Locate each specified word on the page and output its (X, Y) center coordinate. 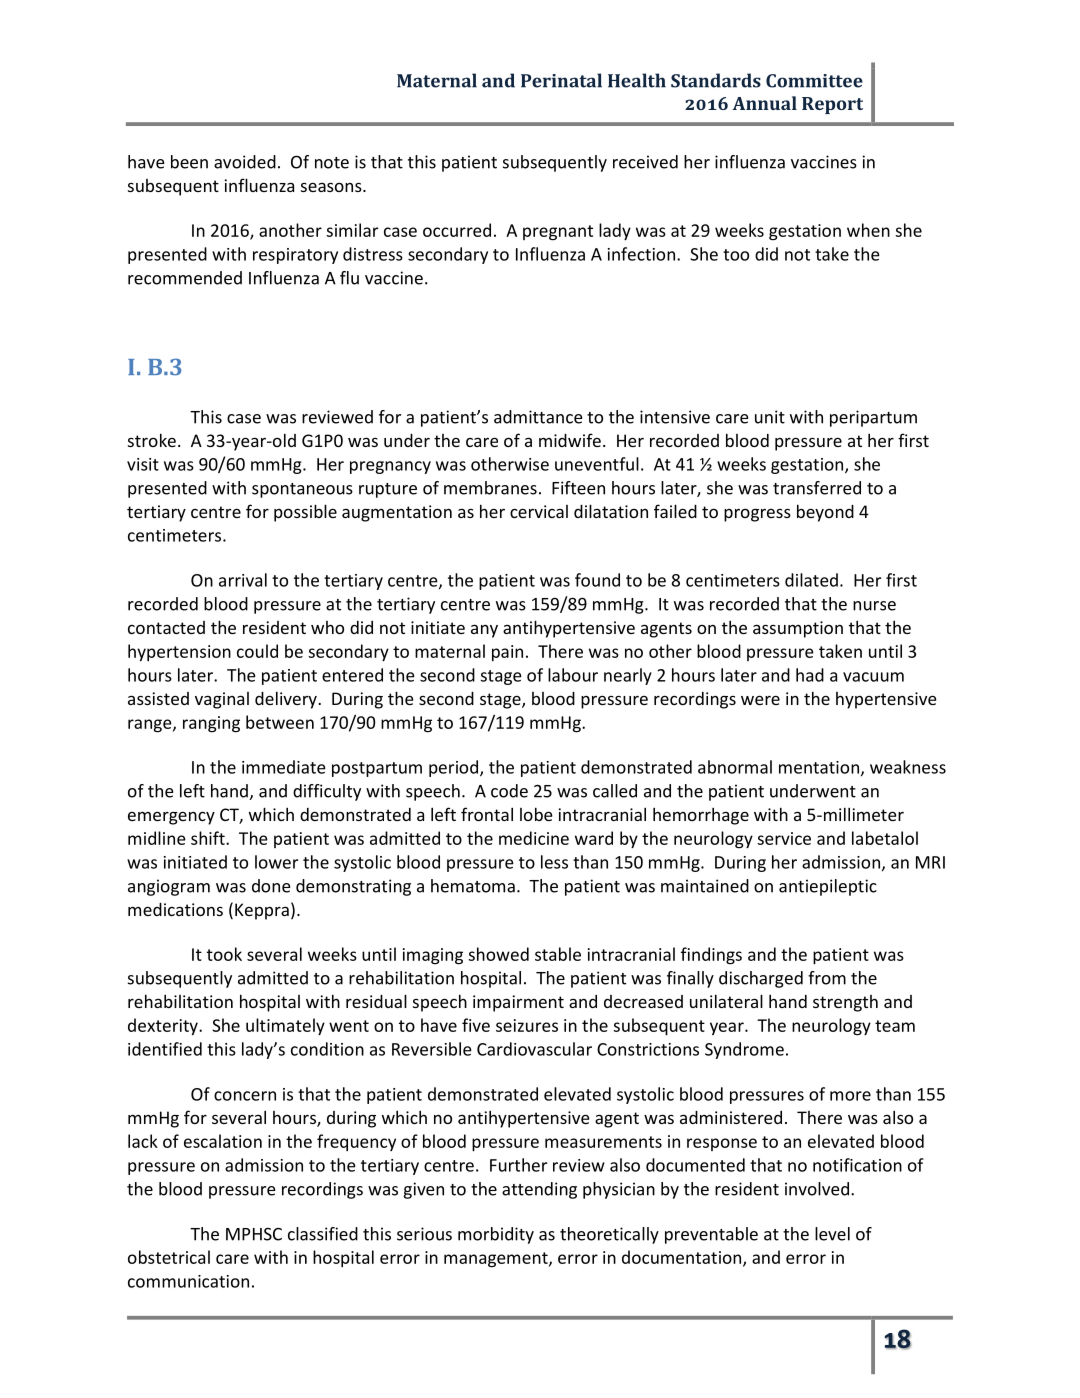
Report (832, 105)
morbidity (496, 1235)
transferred (817, 488)
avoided (245, 162)
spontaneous (302, 490)
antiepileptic (828, 887)
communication (188, 1281)
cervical (539, 511)
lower (276, 862)
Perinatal (561, 80)
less (554, 862)
